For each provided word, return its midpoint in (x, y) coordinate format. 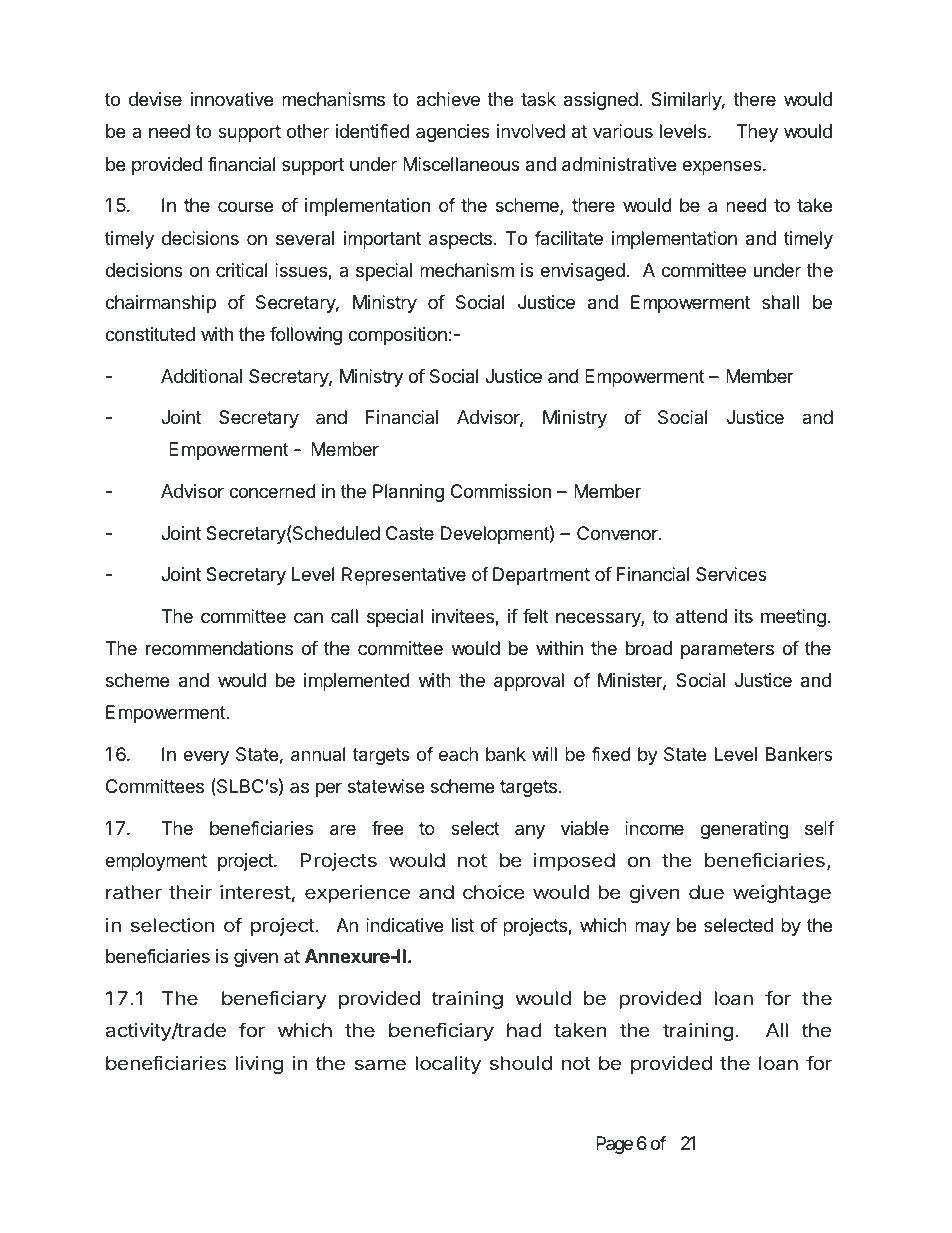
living (259, 1065)
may (652, 928)
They (757, 133)
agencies (453, 133)
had (524, 1030)
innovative (232, 99)
